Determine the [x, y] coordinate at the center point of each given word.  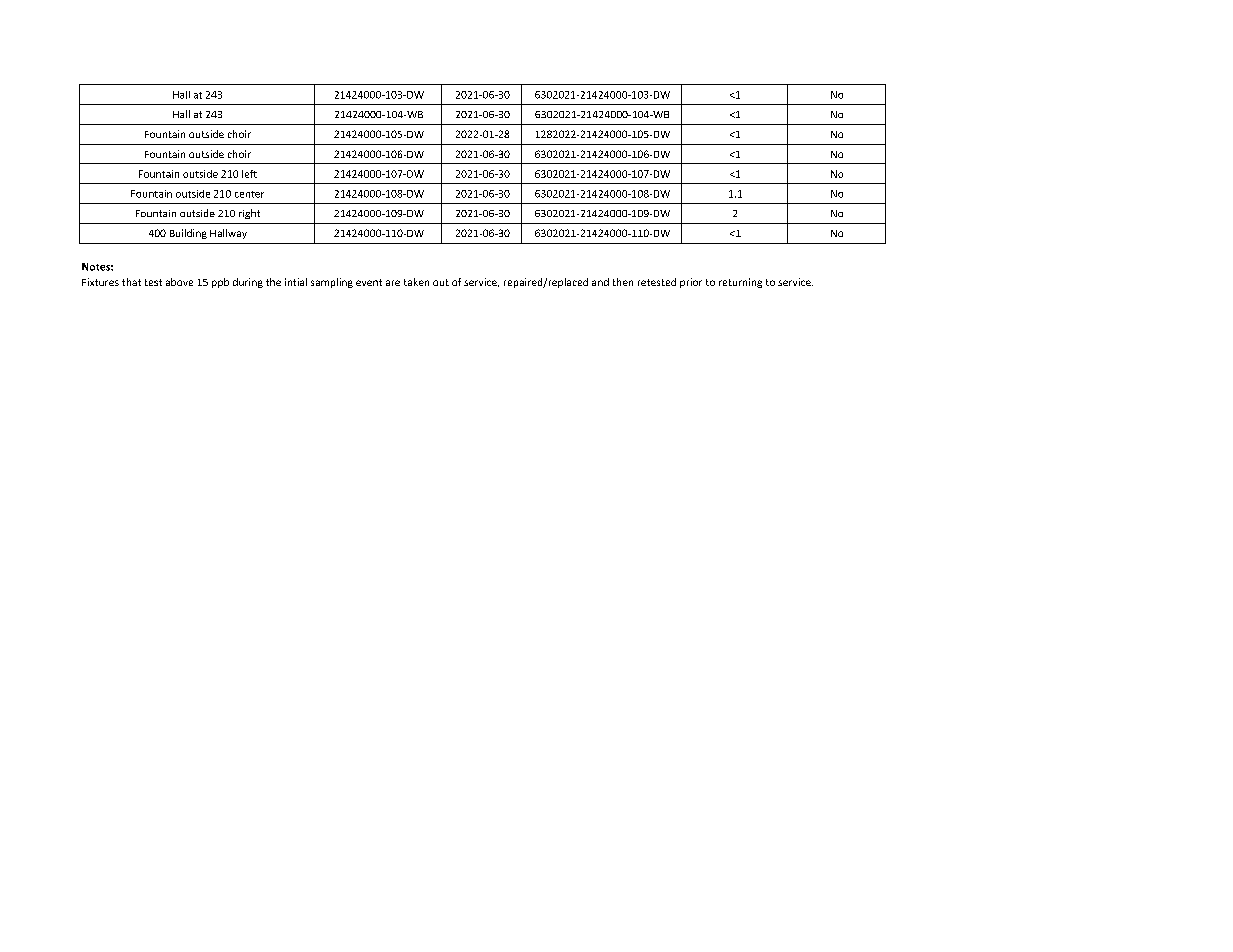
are [393, 283]
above [179, 282]
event [369, 282]
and [600, 282]
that [131, 282]
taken [416, 282]
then [623, 282]
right [249, 214]
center [249, 194]
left [249, 174]
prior [691, 283]
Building [188, 234]
